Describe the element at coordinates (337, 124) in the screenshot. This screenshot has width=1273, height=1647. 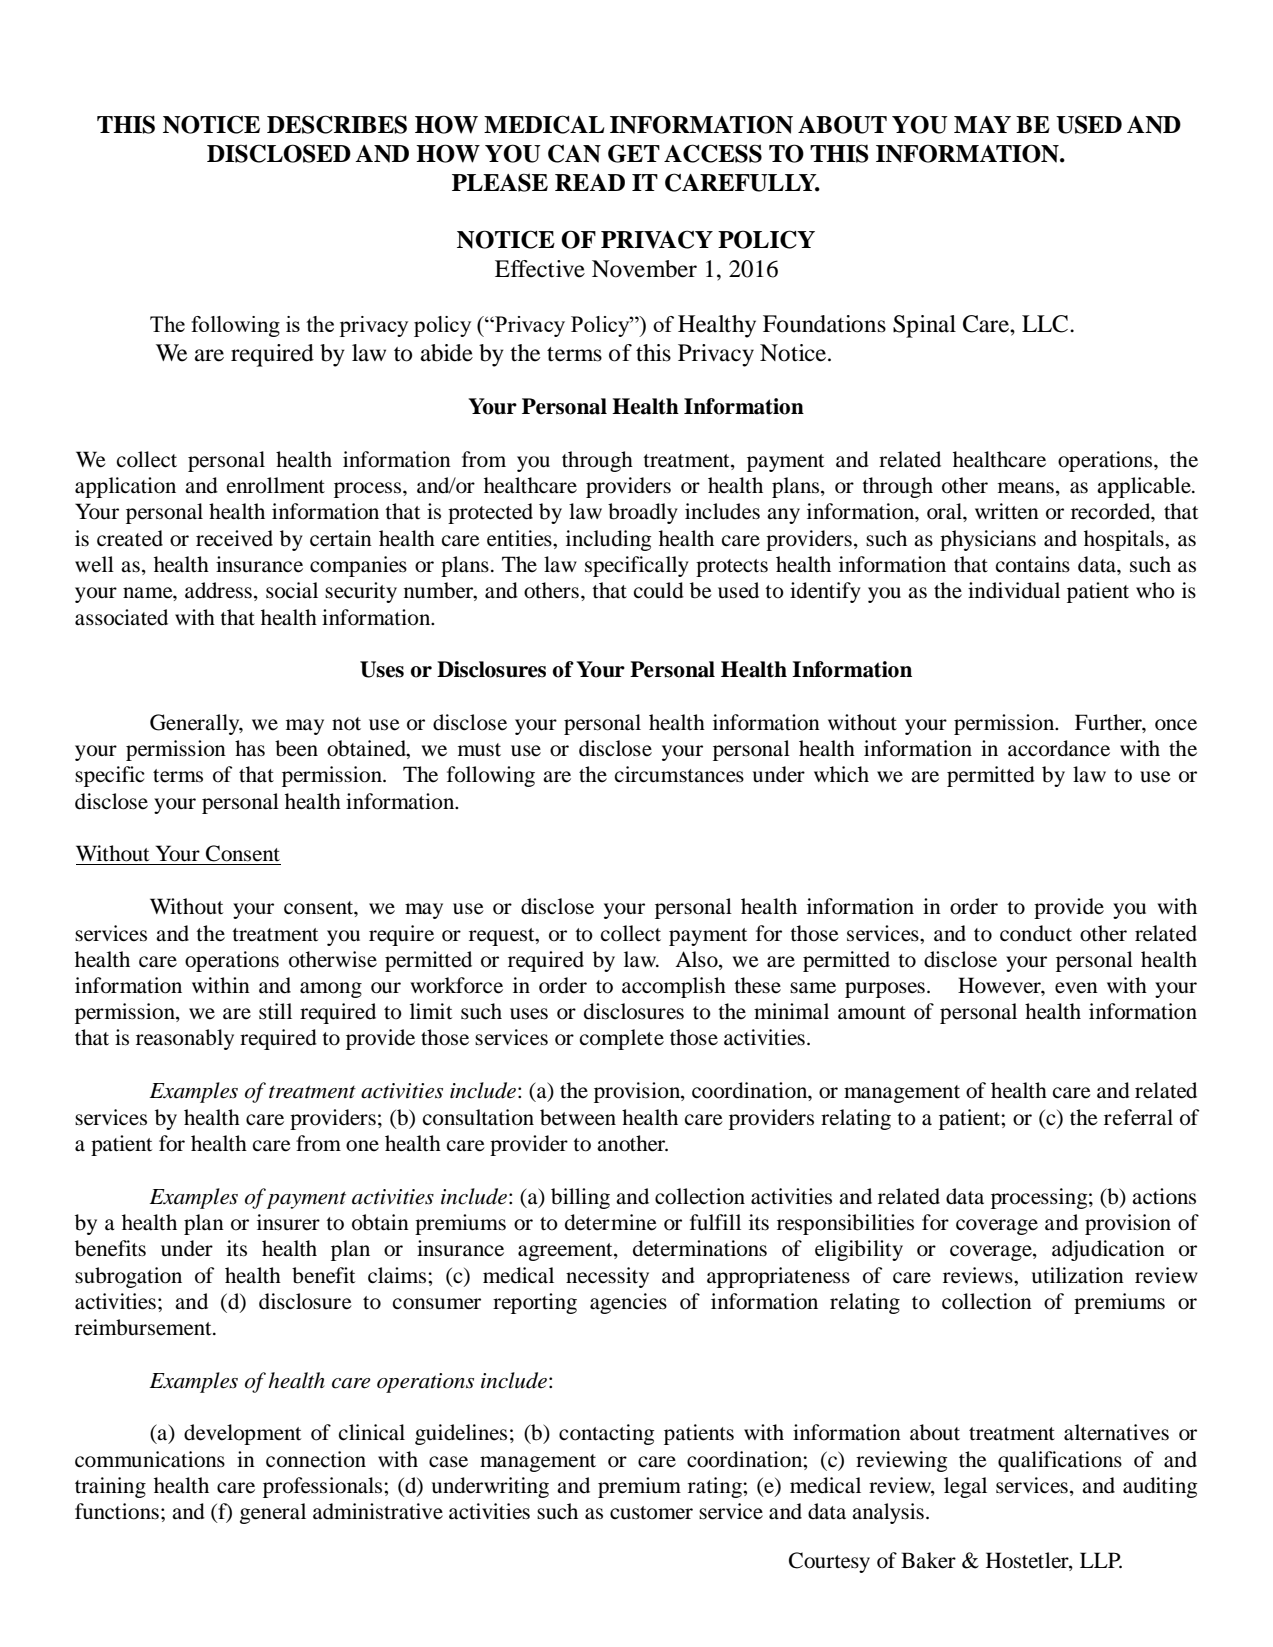
I see `DESCRIBES` at that location.
